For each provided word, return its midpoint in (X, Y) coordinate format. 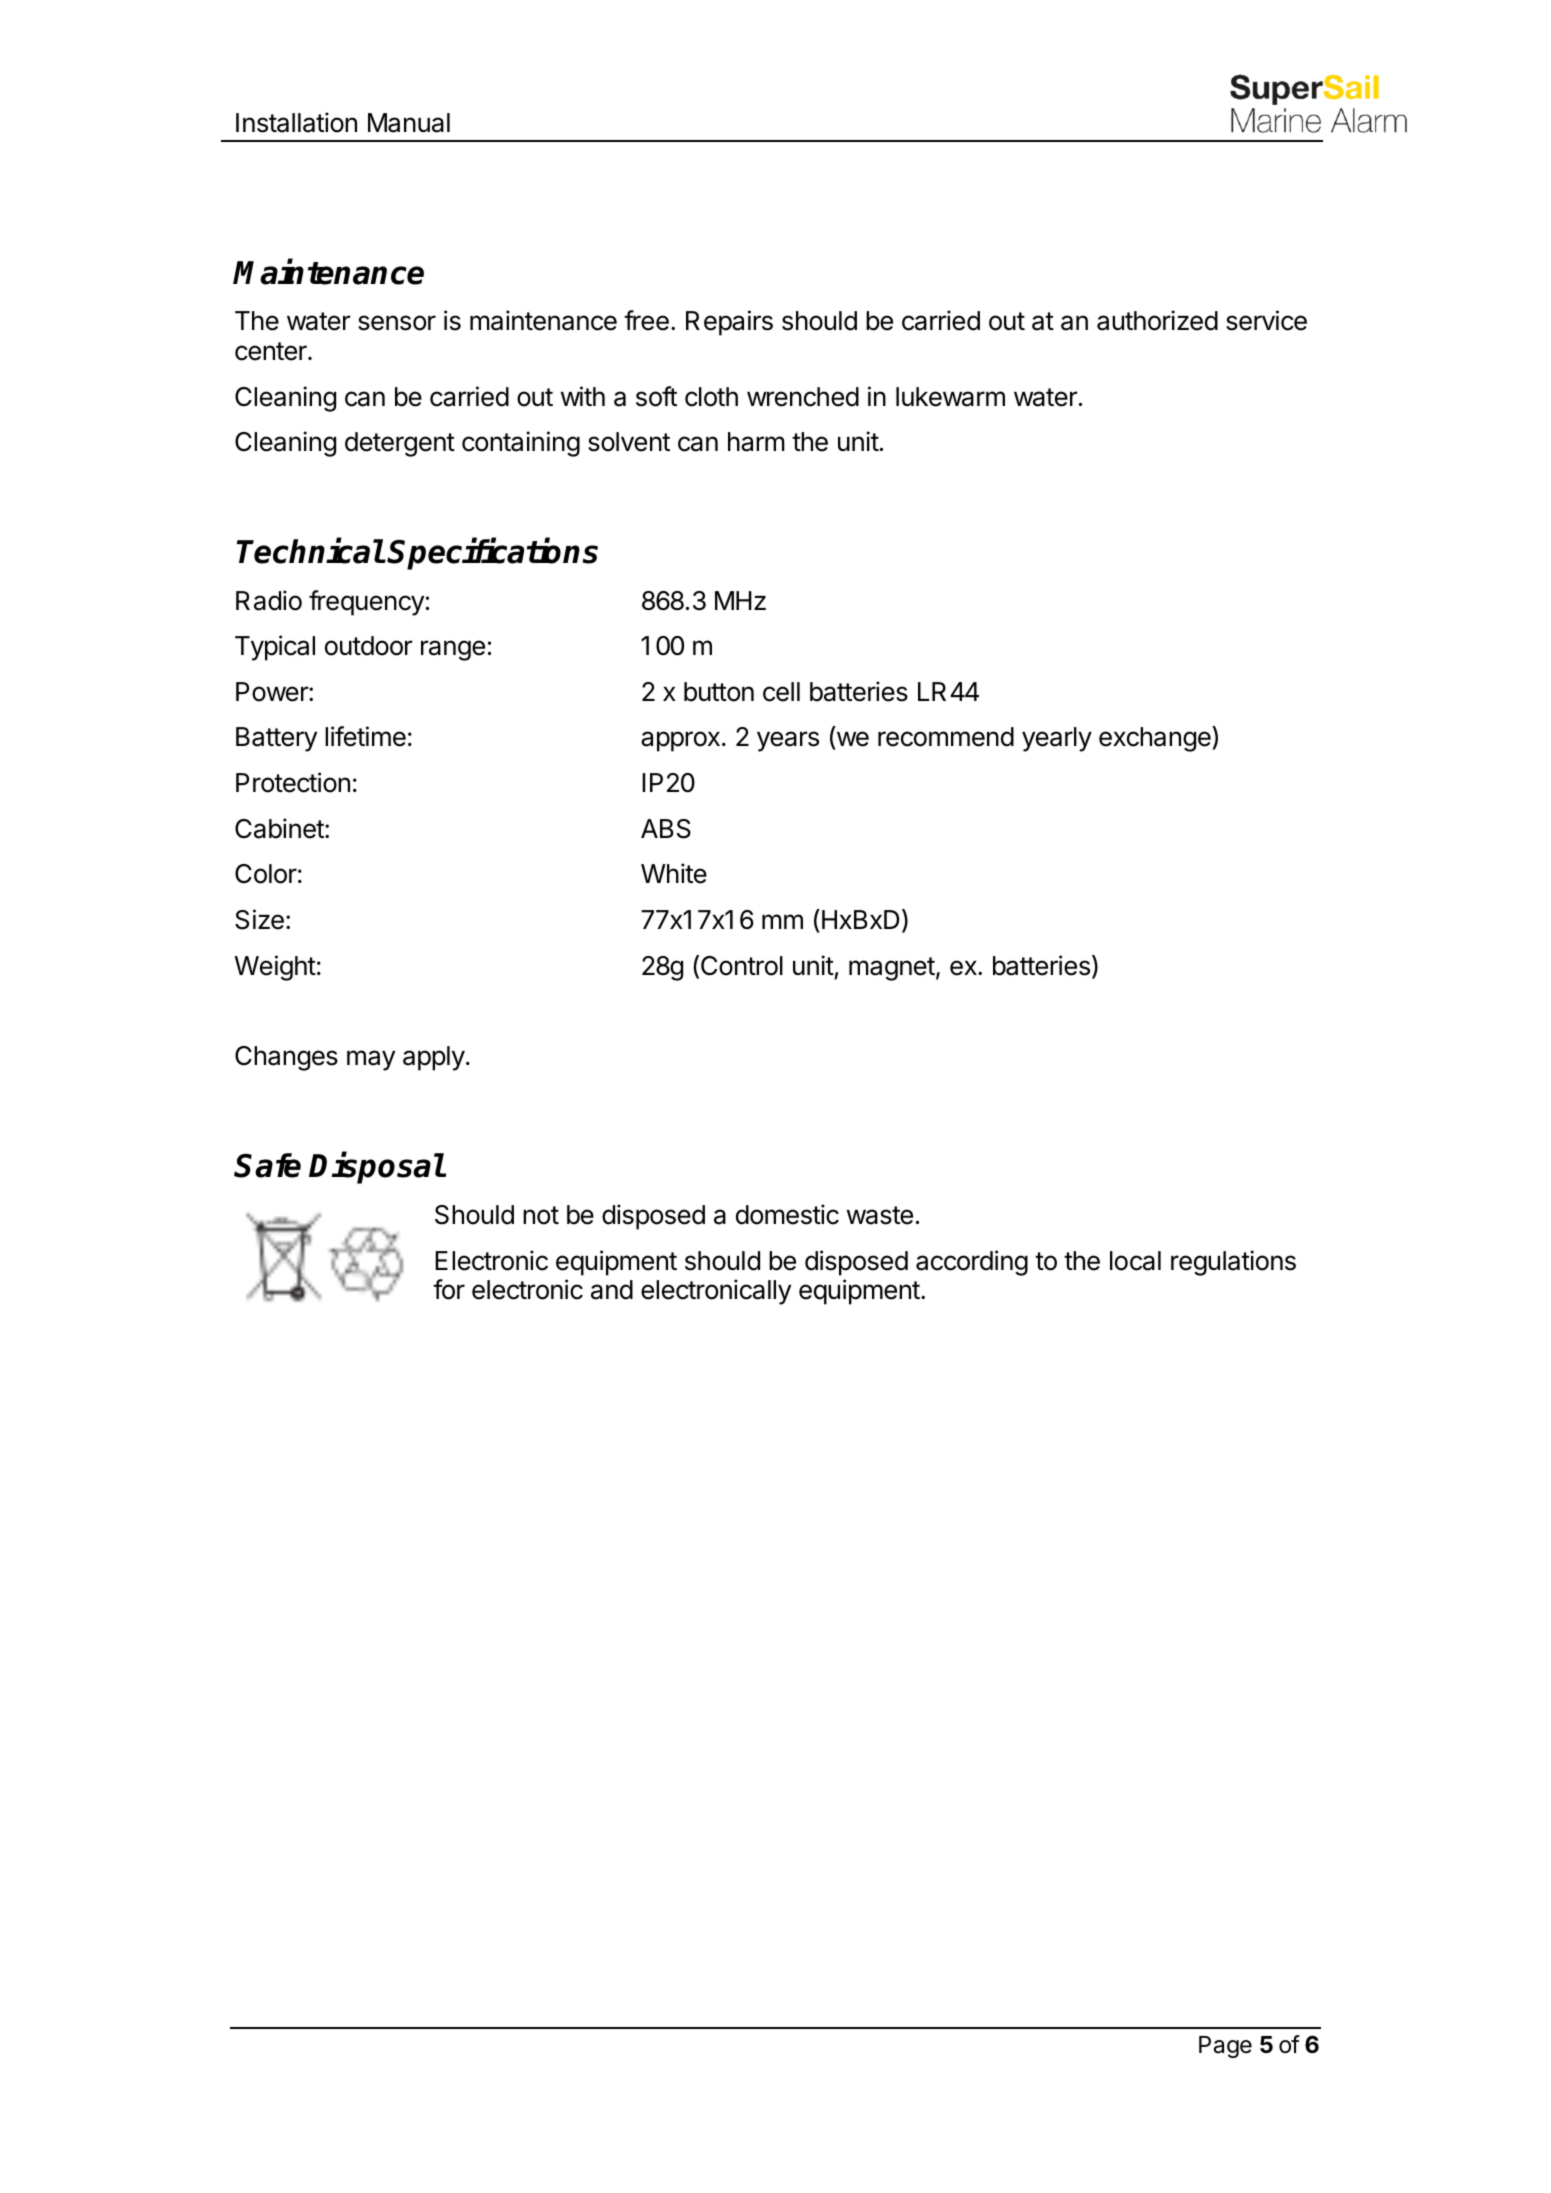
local (1135, 1261)
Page (1225, 2047)
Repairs (729, 323)
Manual (409, 123)
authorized (1157, 320)
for (449, 1289)
